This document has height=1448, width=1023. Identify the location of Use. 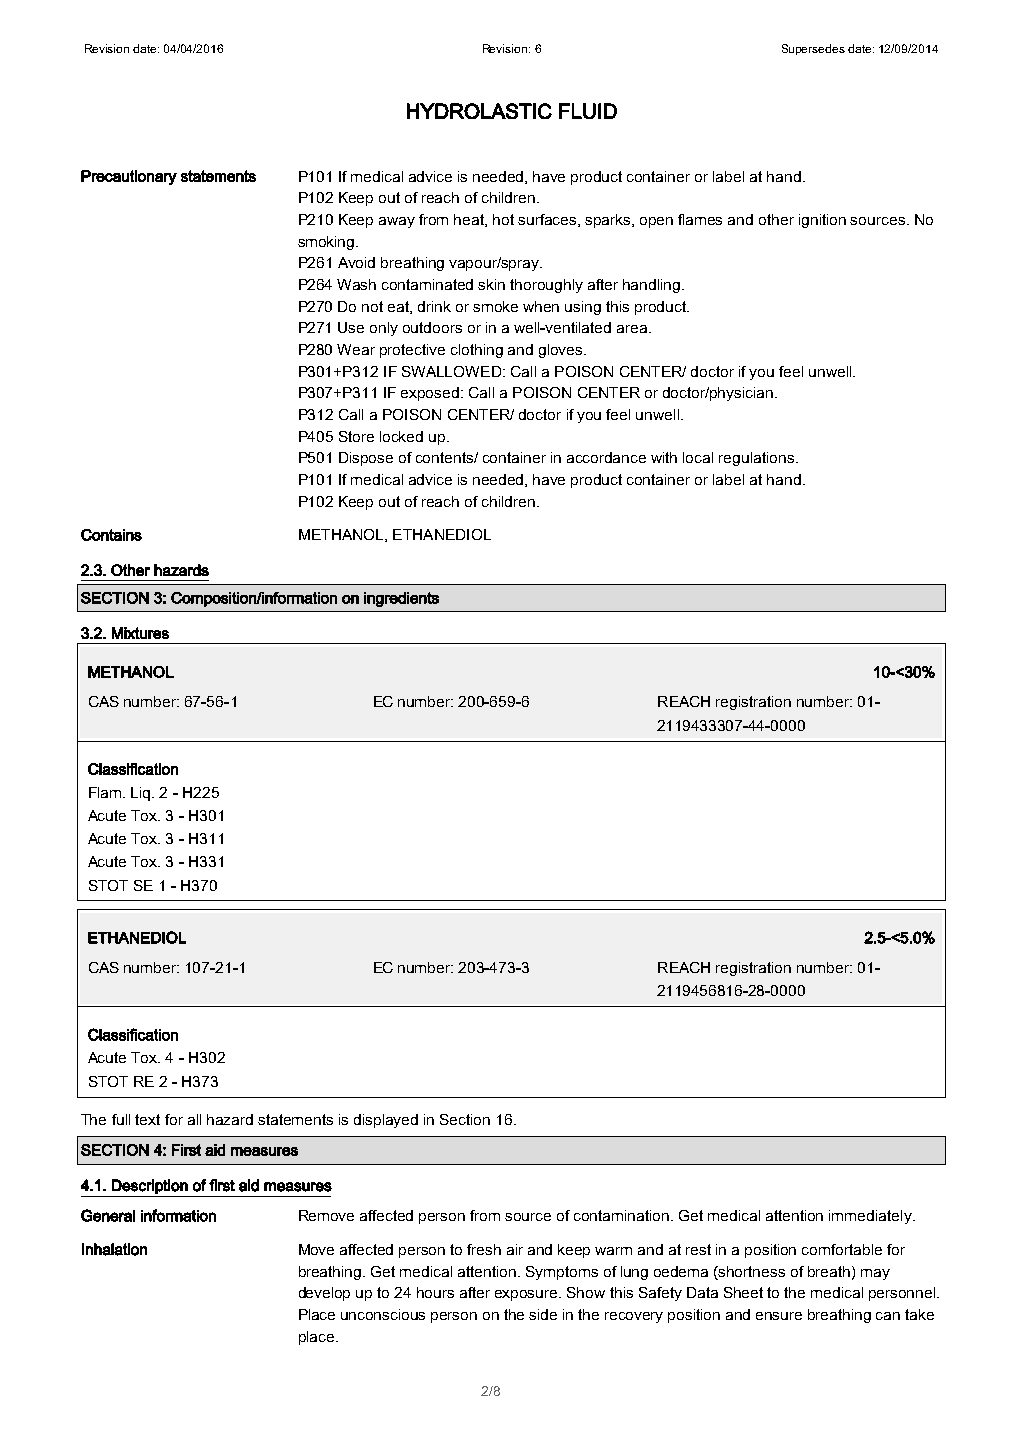
(351, 327).
